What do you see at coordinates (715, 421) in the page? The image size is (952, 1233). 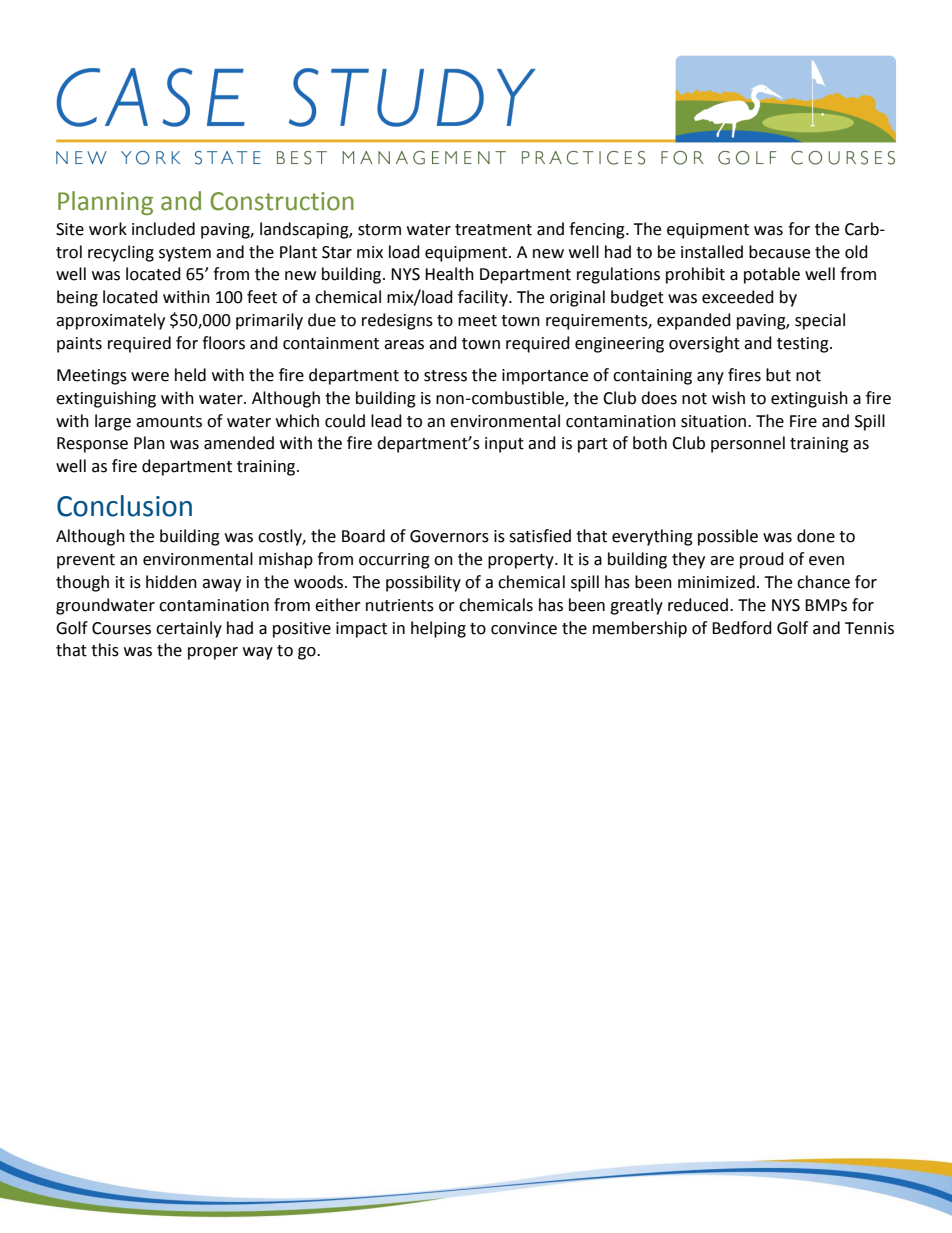 I see `situation` at bounding box center [715, 421].
